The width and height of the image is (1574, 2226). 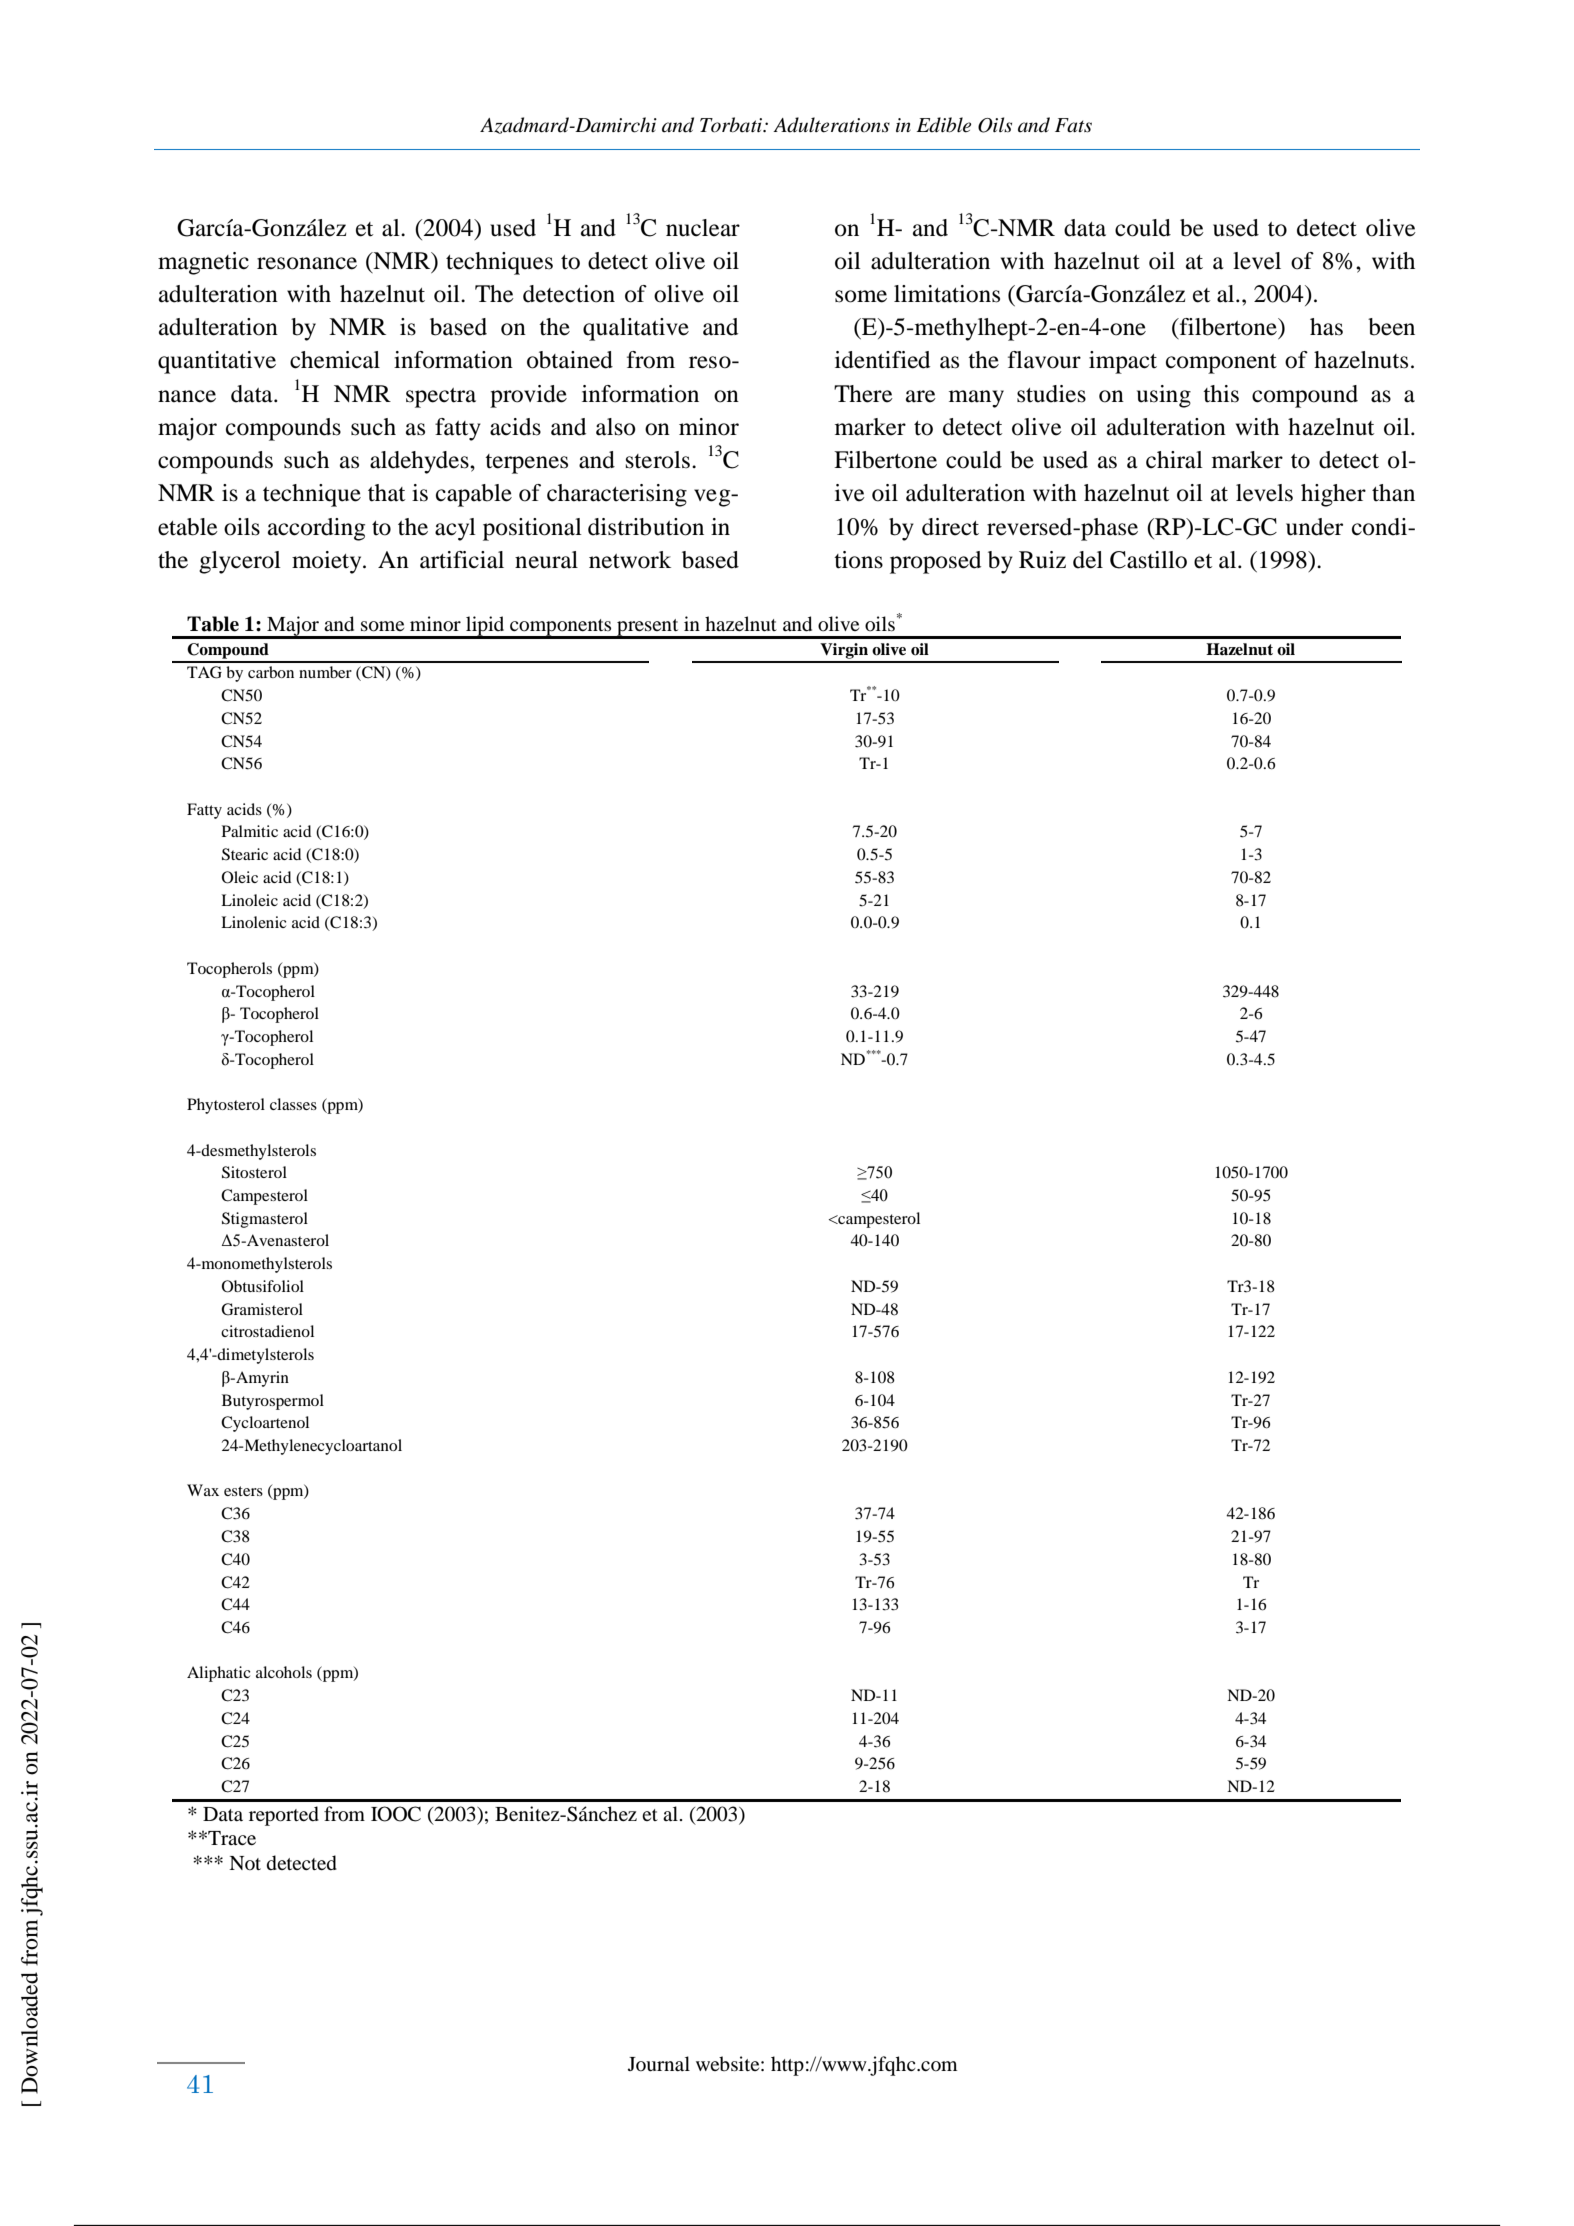 I want to click on Phytosterol, so click(x=226, y=1106).
